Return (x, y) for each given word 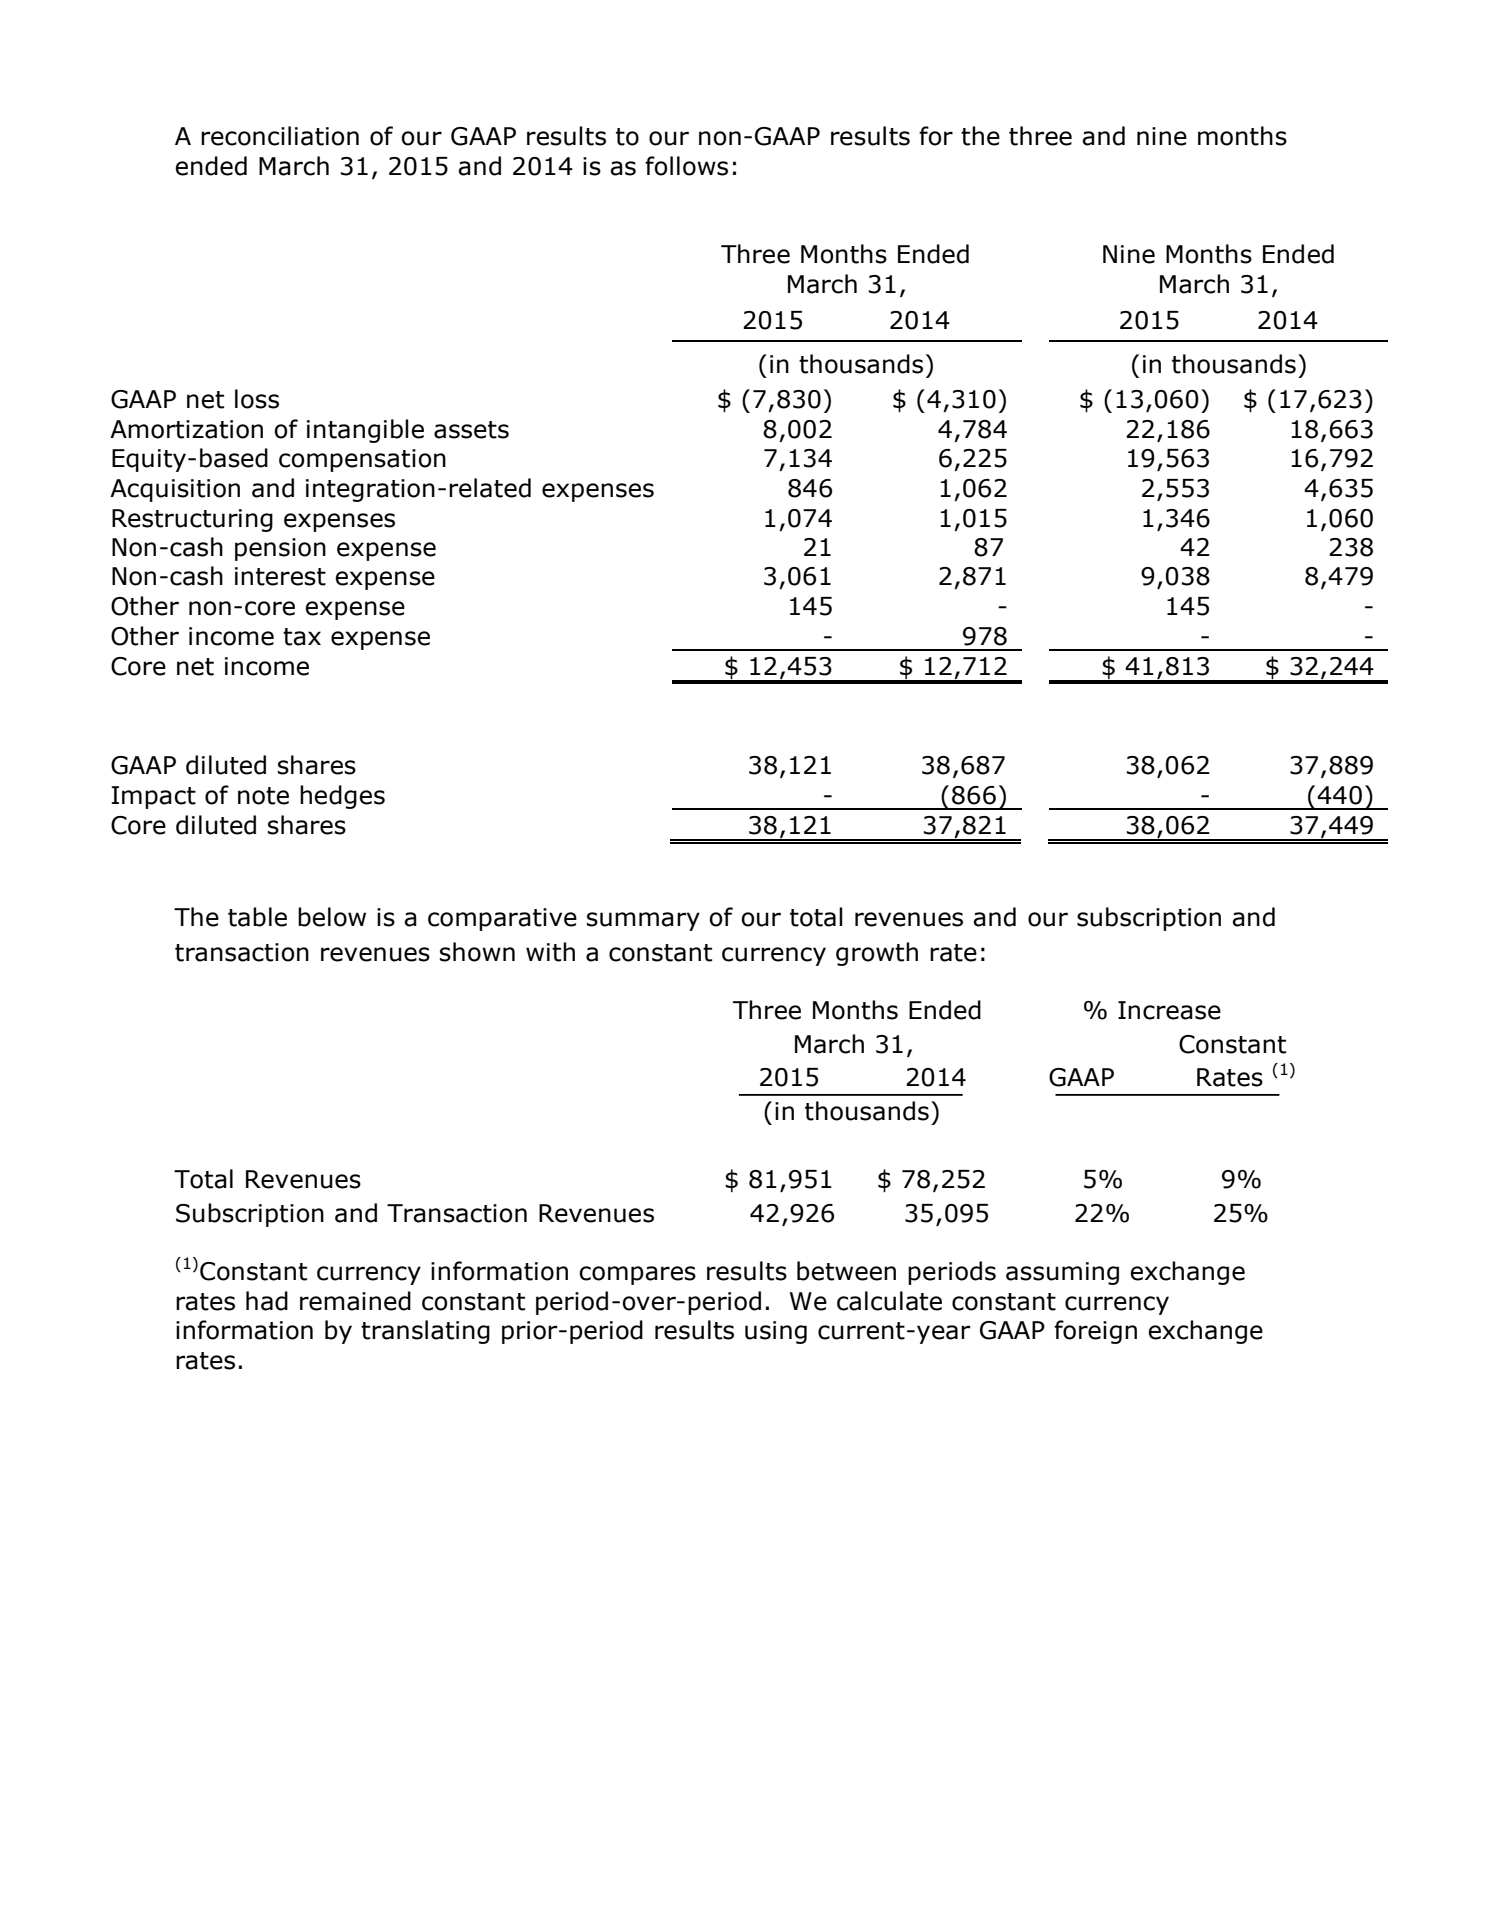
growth (877, 954)
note (263, 796)
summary (643, 921)
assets (471, 430)
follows (686, 166)
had (267, 1301)
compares (637, 1275)
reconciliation (280, 136)
